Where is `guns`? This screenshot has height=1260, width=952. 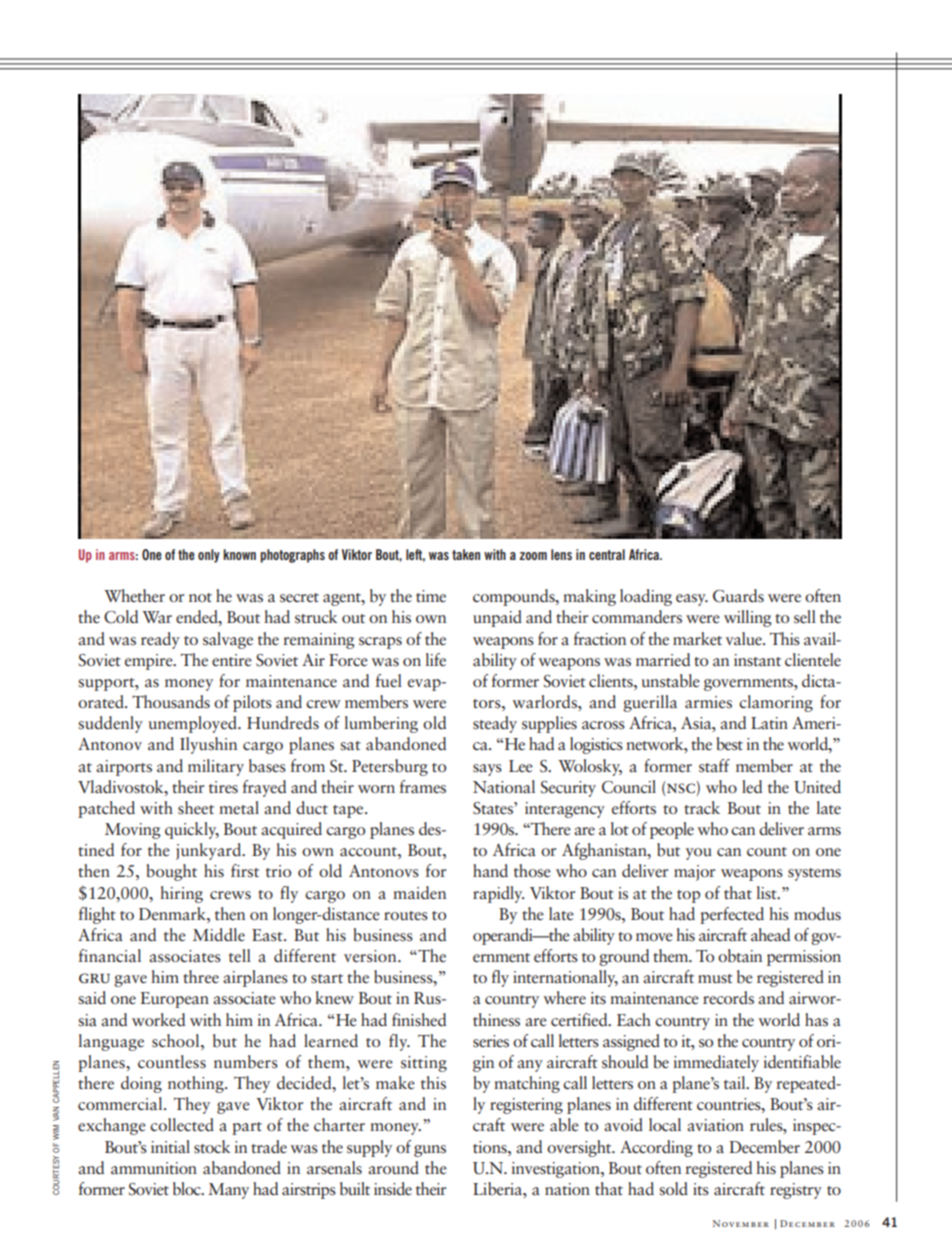 guns is located at coordinates (430, 1151).
